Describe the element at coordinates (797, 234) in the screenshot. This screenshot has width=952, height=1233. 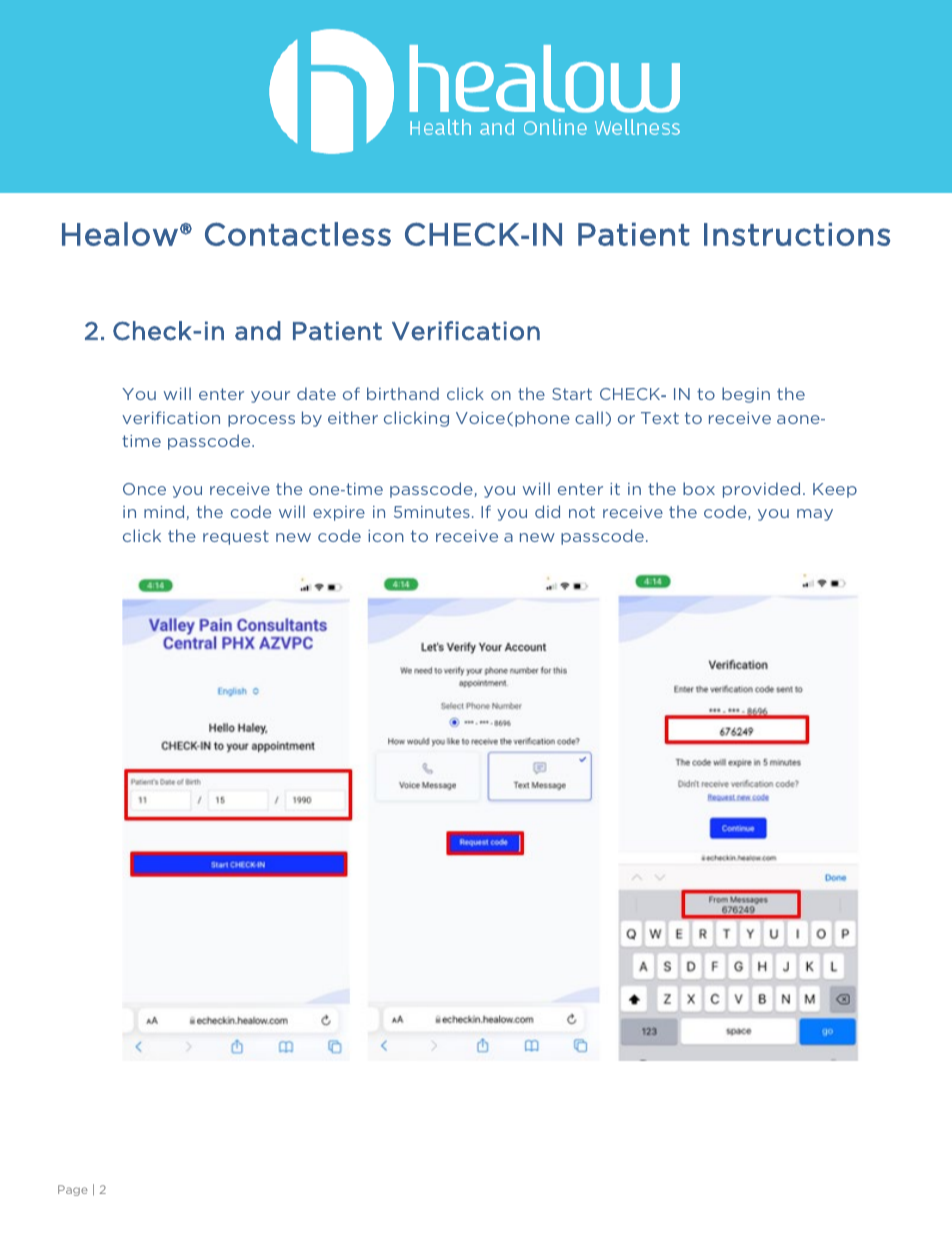
I see `Instructions` at that location.
